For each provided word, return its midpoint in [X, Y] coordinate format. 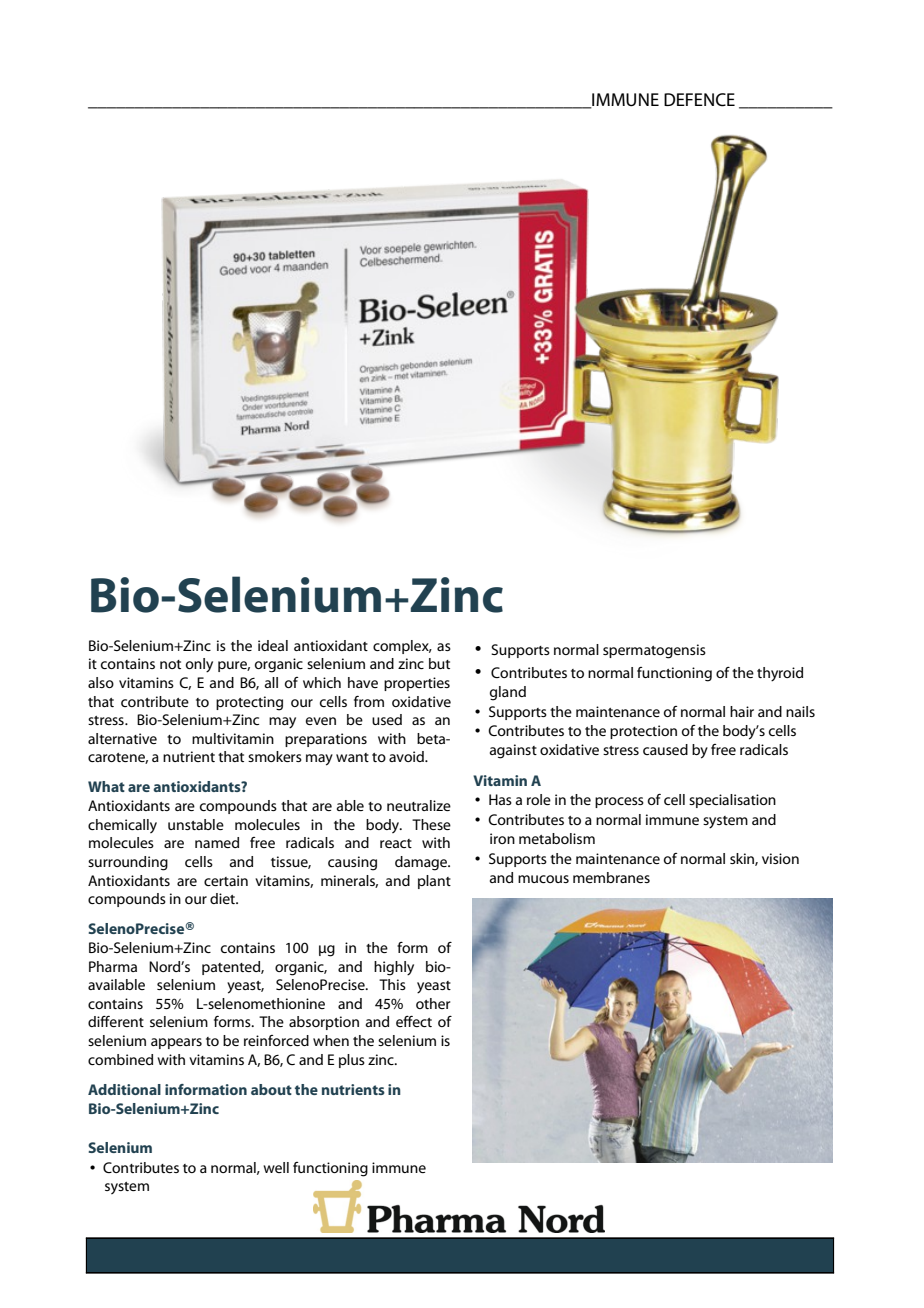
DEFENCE [699, 100]
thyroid [780, 674]
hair [742, 711]
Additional [124, 1089]
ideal [273, 645]
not [170, 664]
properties [417, 684]
